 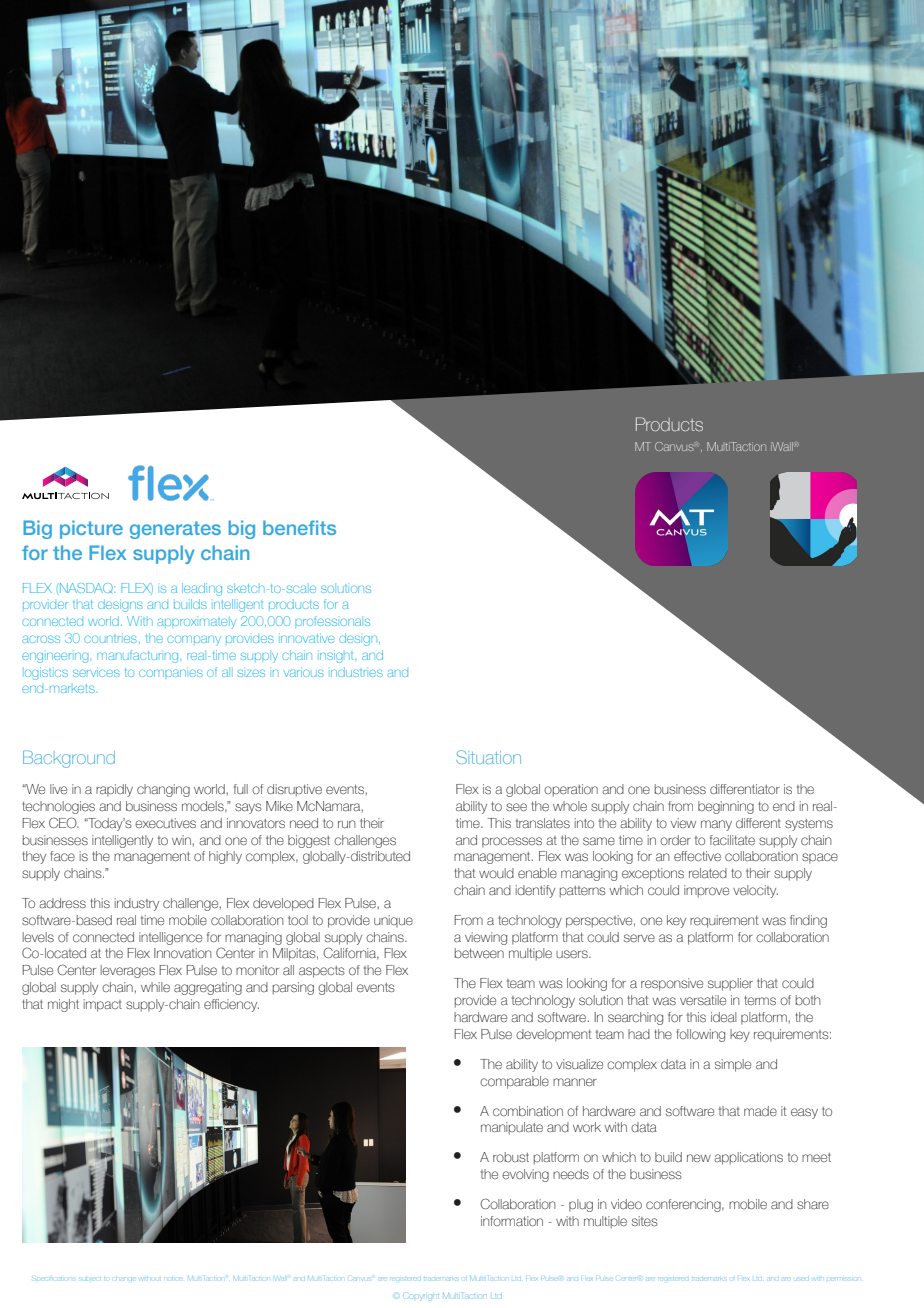 What do you see at coordinates (706, 891) in the page?
I see `improve` at bounding box center [706, 891].
